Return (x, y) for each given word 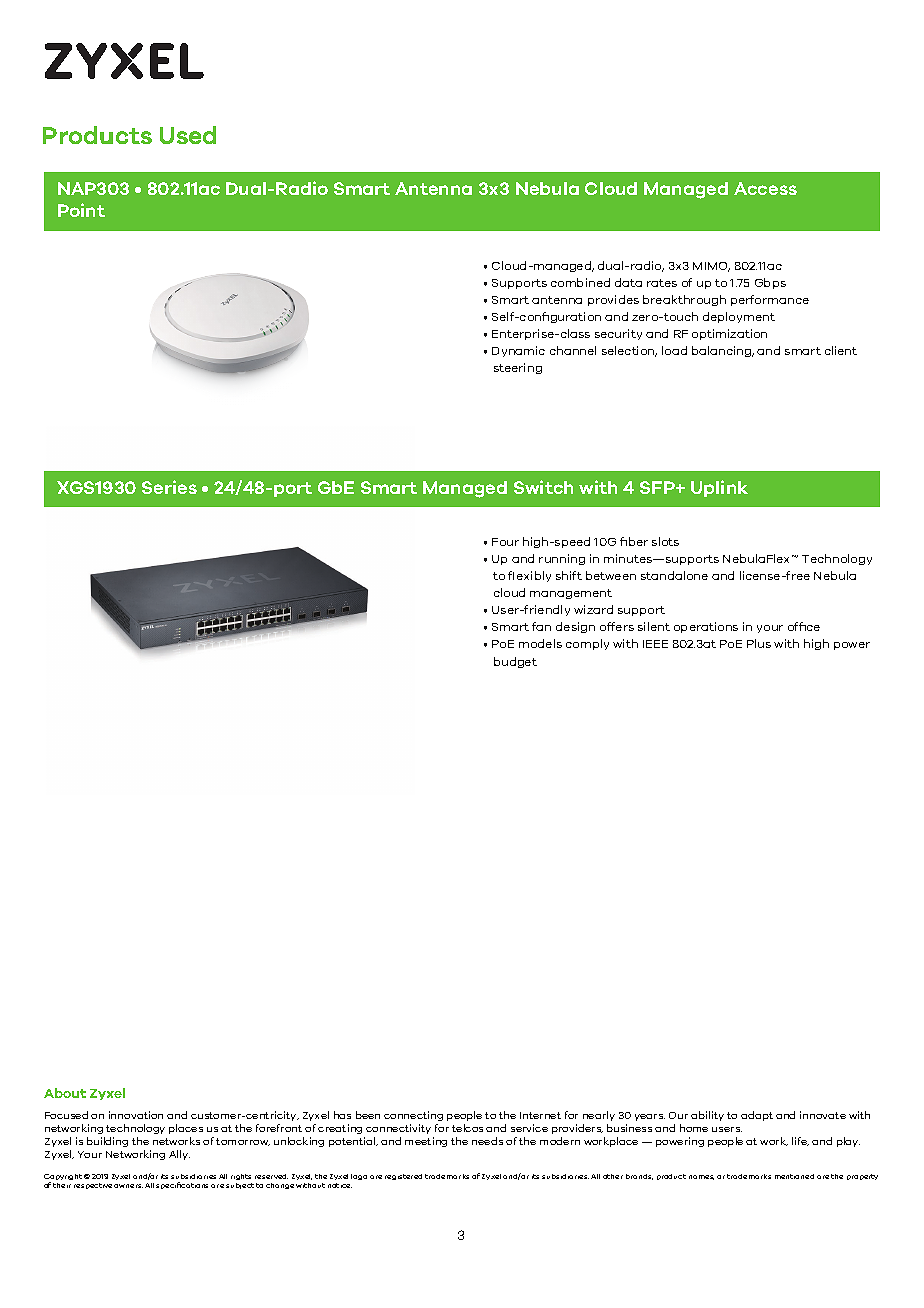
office (804, 626)
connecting (413, 1116)
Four (505, 542)
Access (765, 188)
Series (169, 487)
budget (515, 662)
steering (518, 368)
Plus (759, 643)
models (540, 643)
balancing (723, 351)
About (65, 1093)
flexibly (529, 576)
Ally (179, 1155)
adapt (757, 1116)
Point (81, 210)
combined (580, 282)
